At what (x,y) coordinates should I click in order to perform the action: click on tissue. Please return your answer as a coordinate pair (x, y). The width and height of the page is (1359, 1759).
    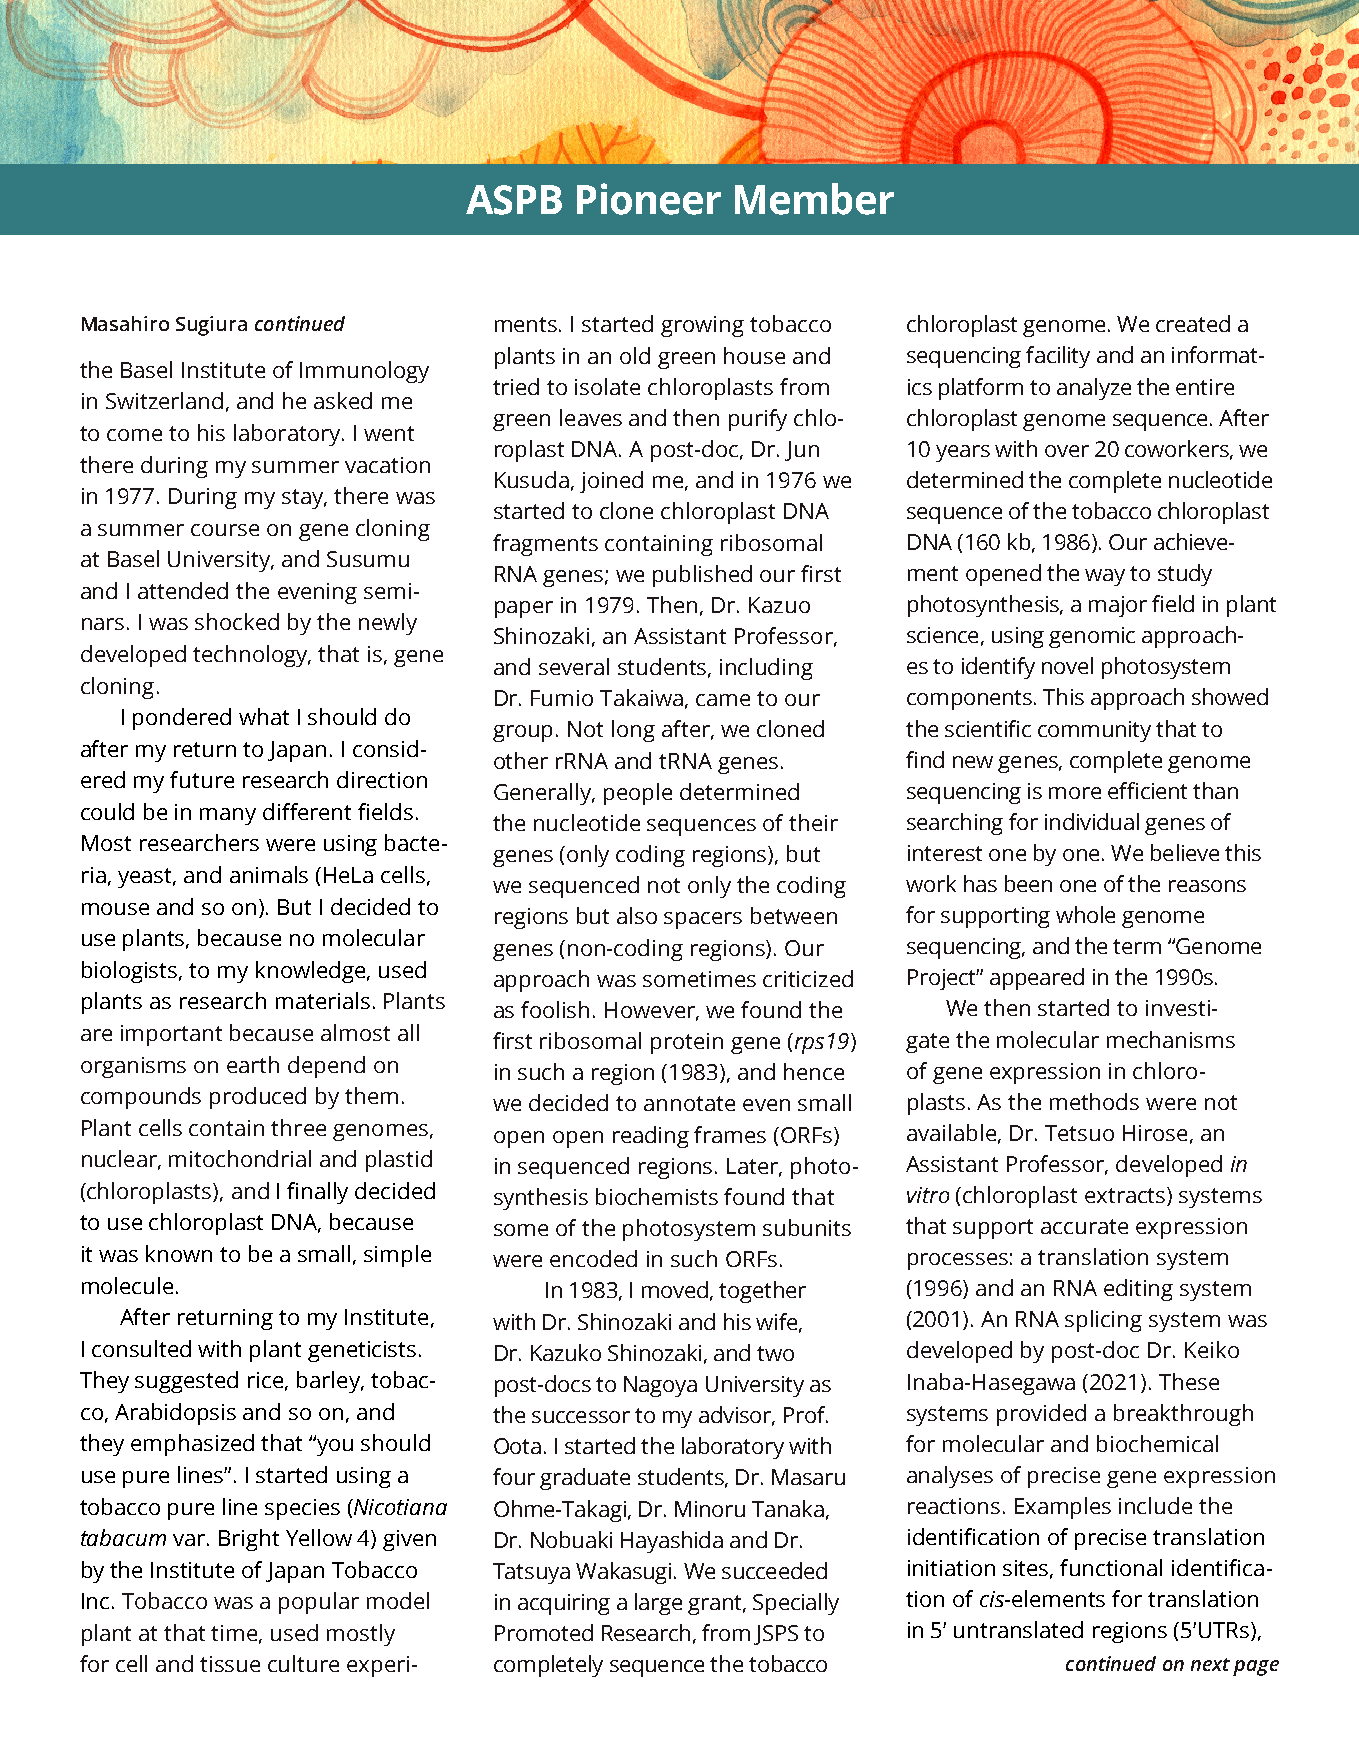
    Looking at the image, I should click on (230, 1664).
